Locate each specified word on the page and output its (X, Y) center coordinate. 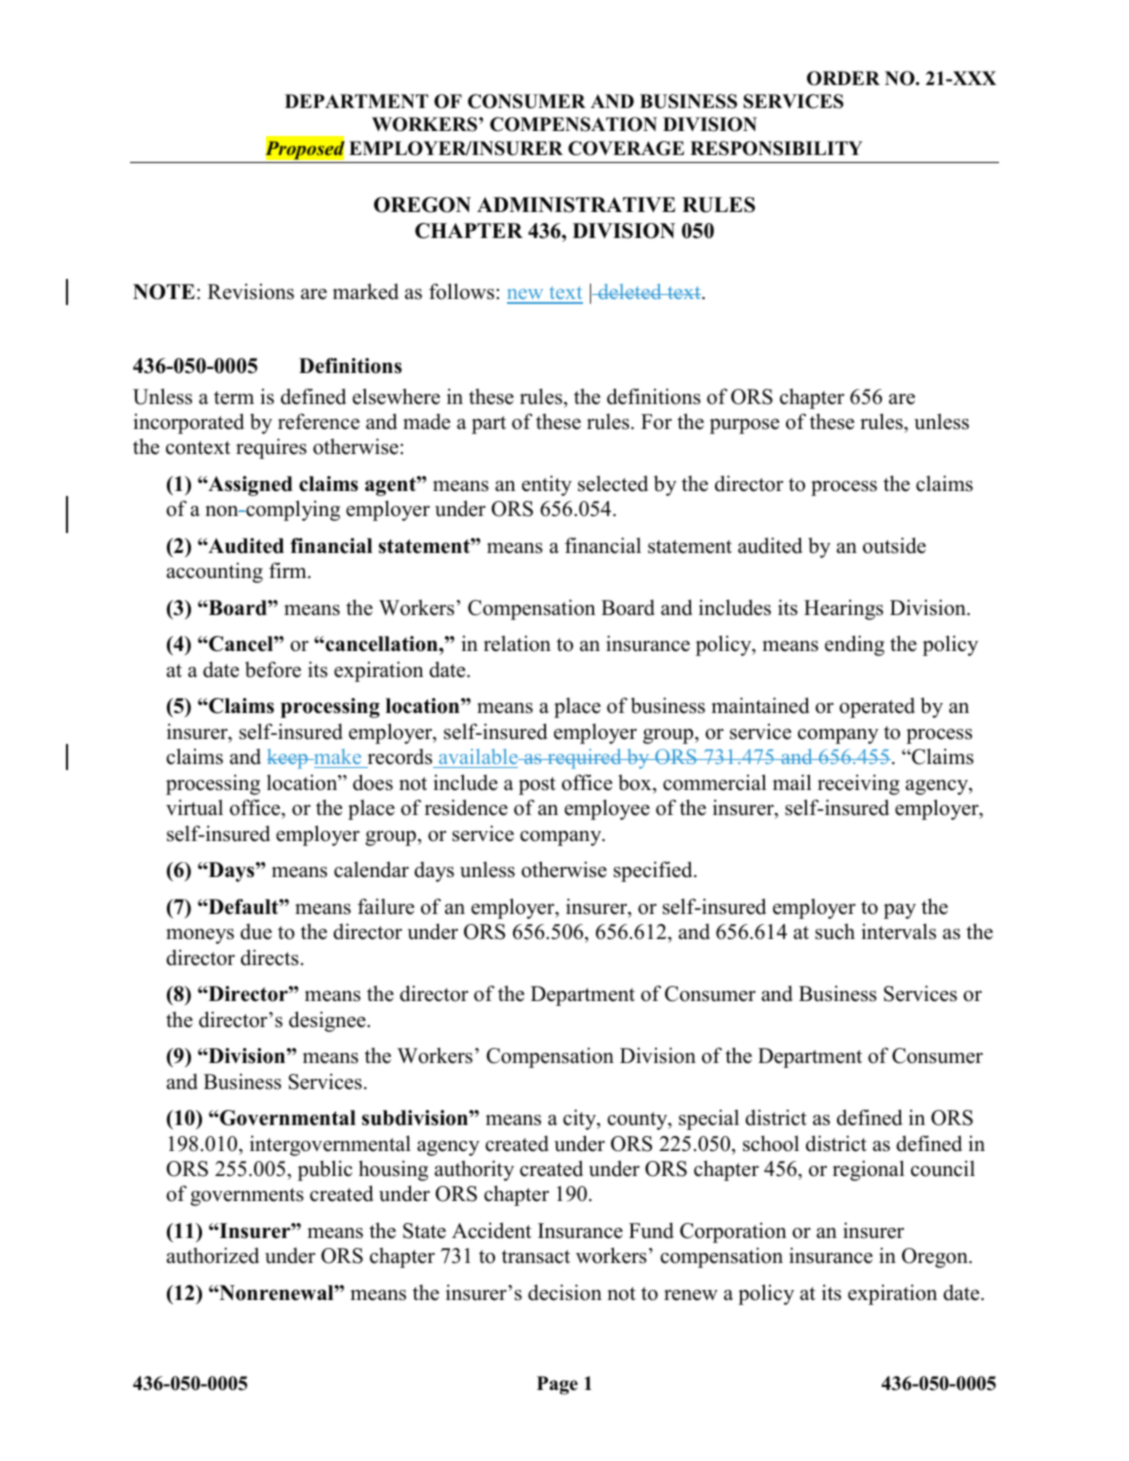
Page (557, 1385)
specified (654, 871)
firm (289, 570)
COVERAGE (626, 148)
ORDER (843, 78)
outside (894, 545)
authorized (213, 1255)
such (835, 931)
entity (547, 485)
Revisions (251, 291)
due (256, 932)
